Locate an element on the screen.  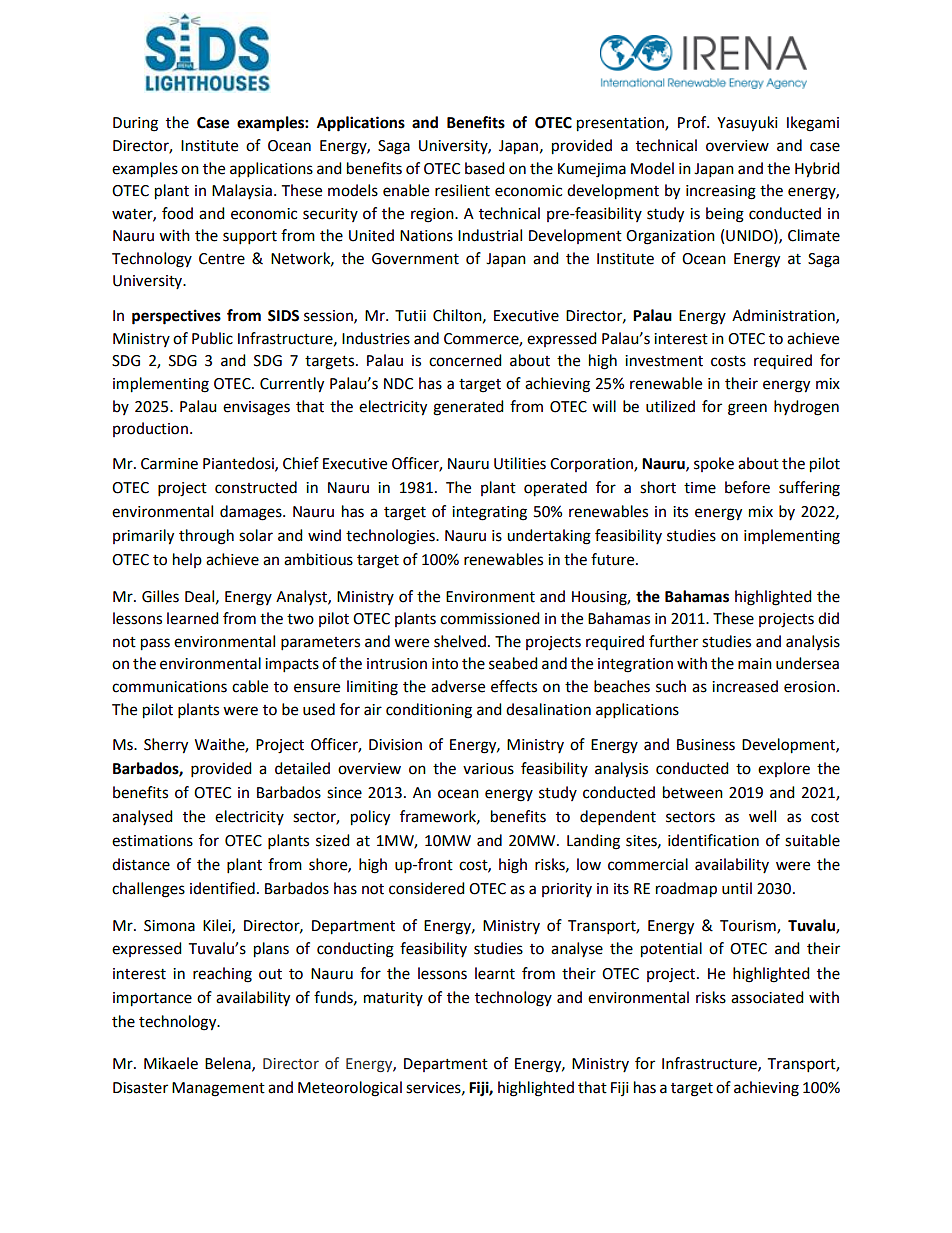
various is located at coordinates (488, 769).
